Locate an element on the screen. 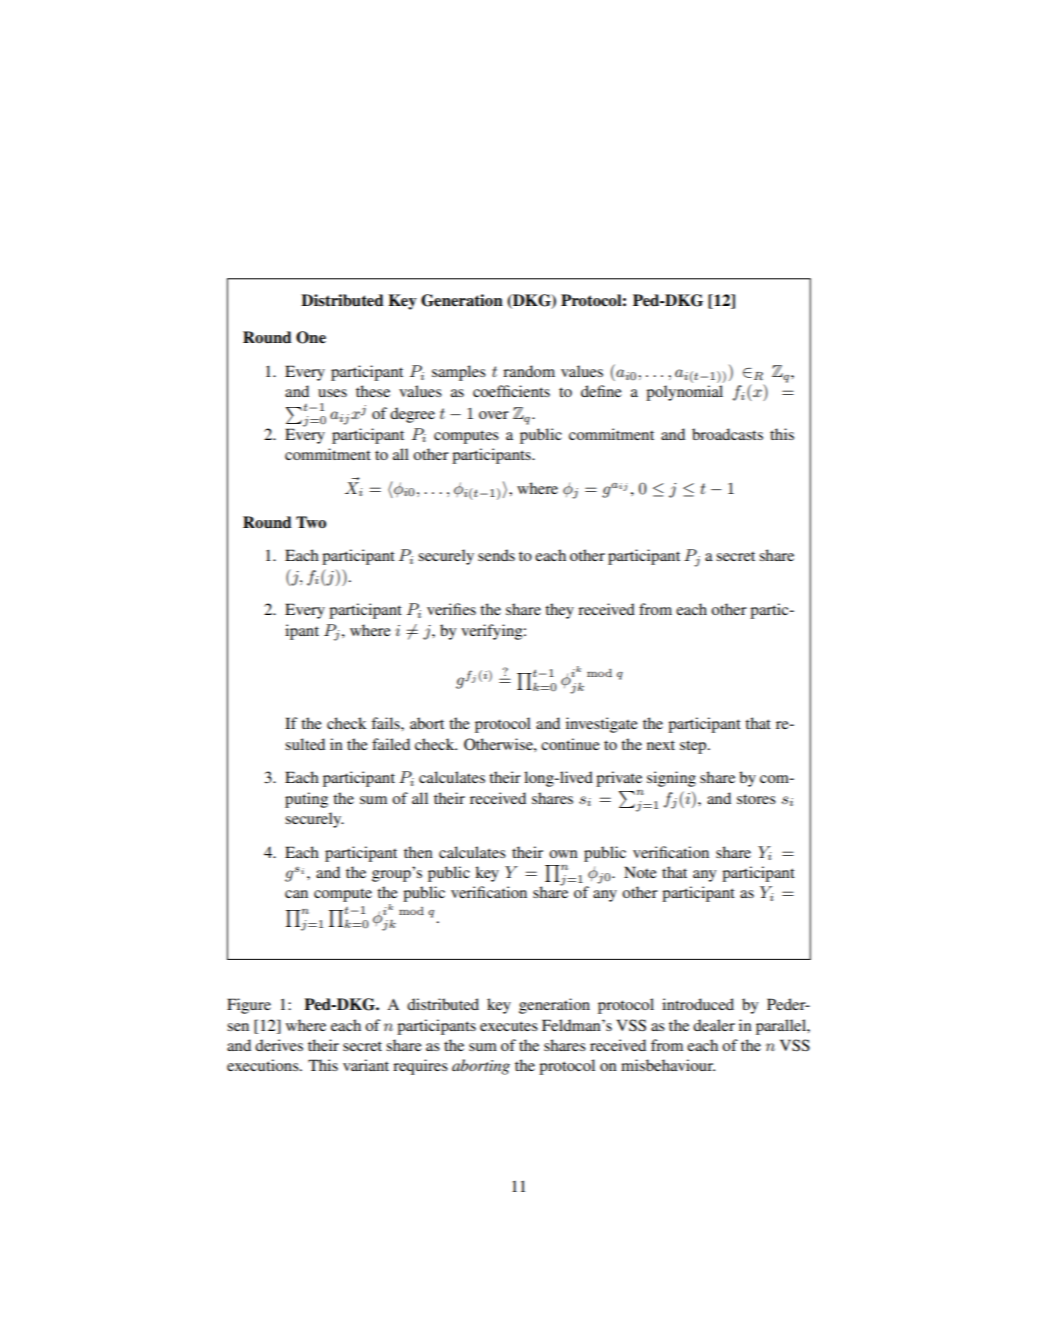  polynomial is located at coordinates (684, 393).
